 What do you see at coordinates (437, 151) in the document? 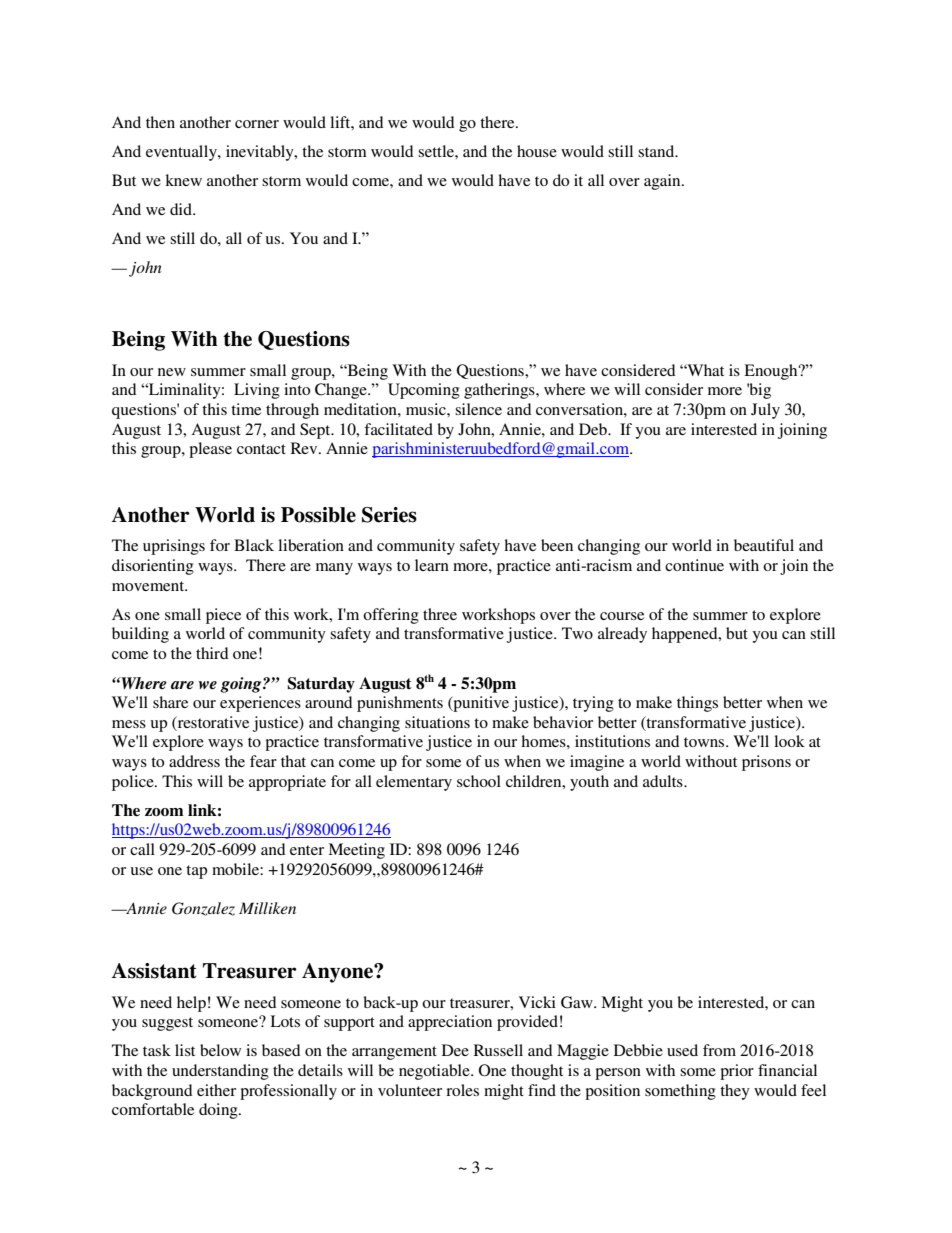
I see `settle` at bounding box center [437, 151].
